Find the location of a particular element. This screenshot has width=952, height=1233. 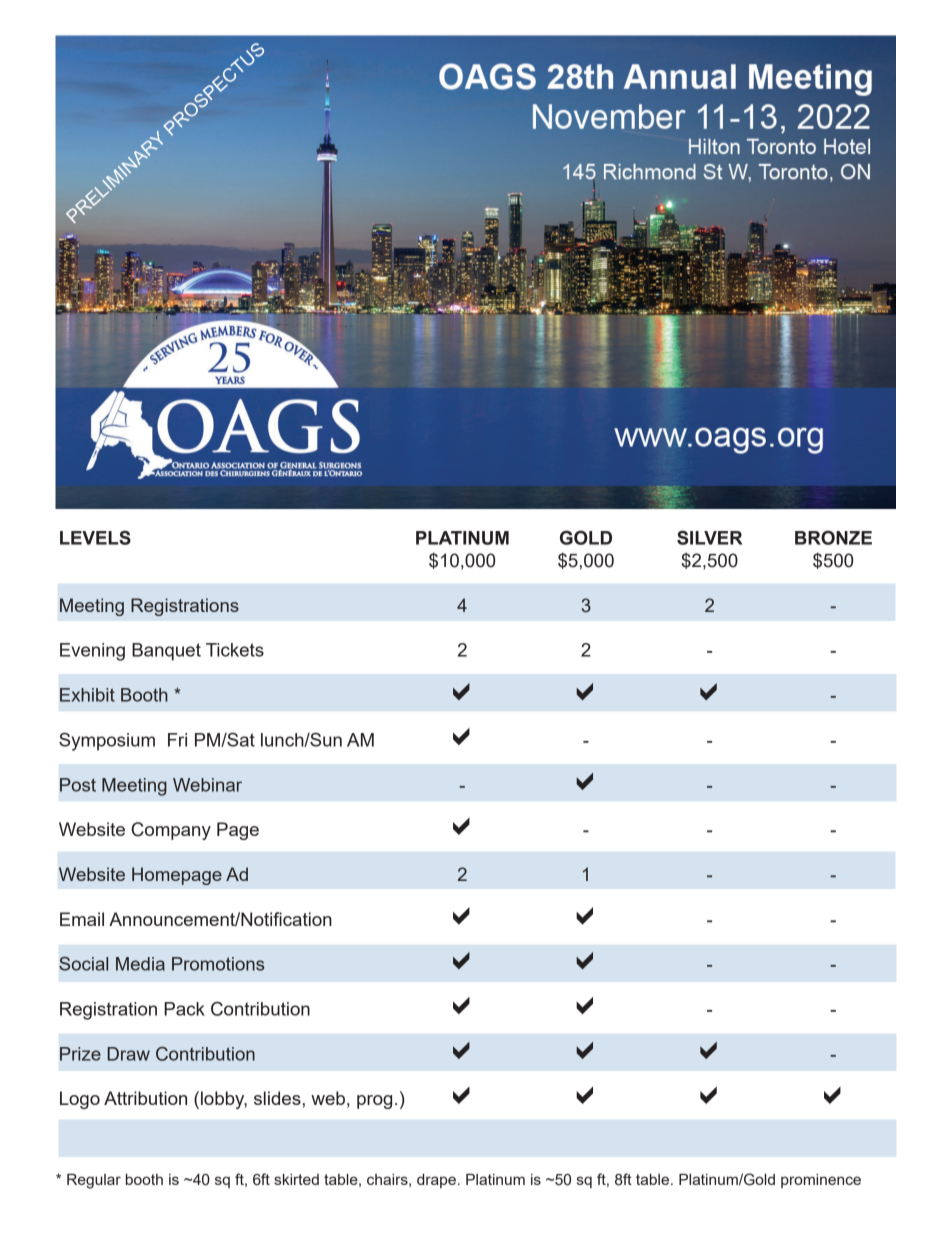

Webinar is located at coordinates (207, 785).
